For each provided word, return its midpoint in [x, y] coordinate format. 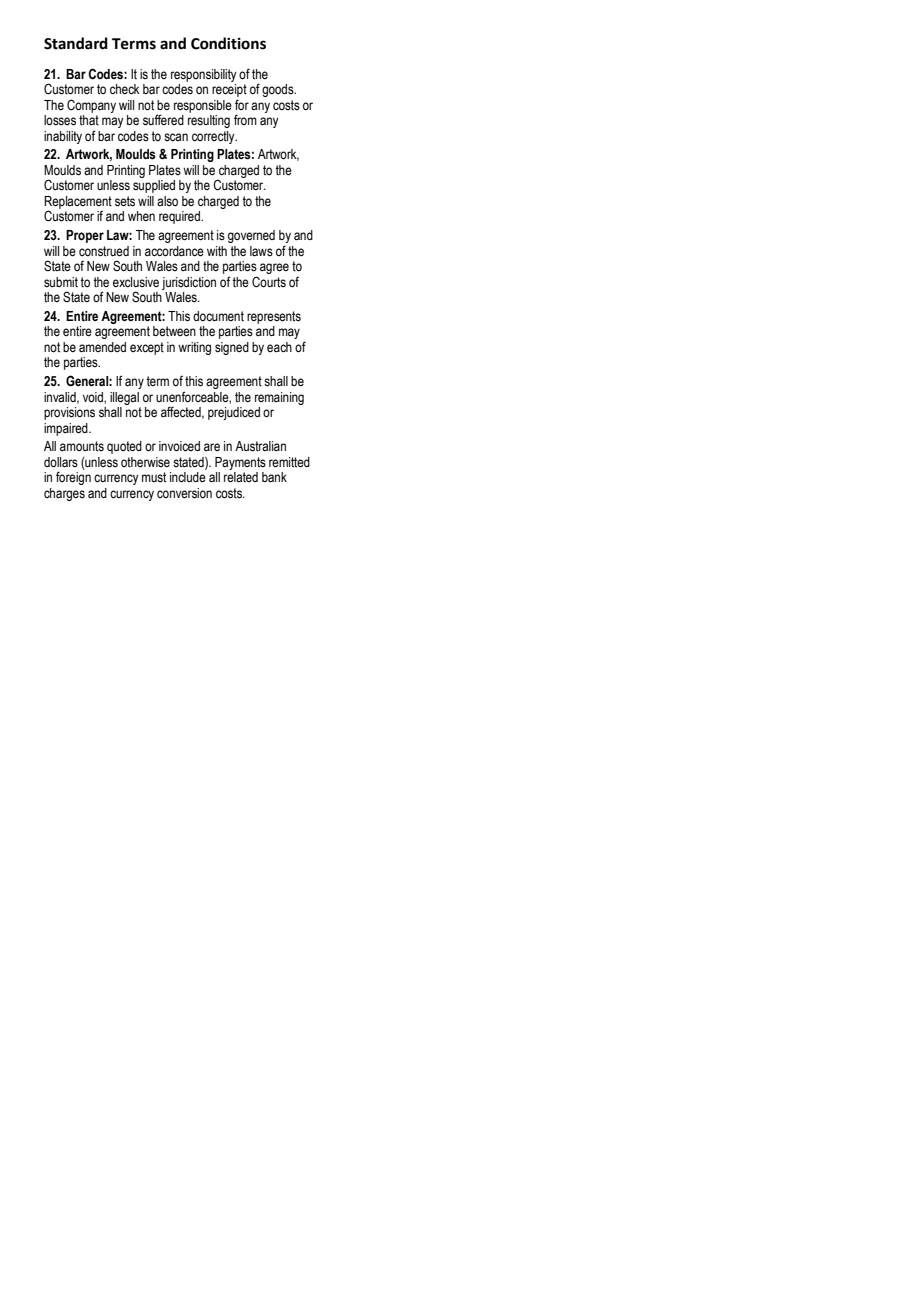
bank [274, 477]
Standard [76, 43]
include [188, 477]
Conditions [228, 43]
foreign [73, 478]
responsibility [204, 75]
